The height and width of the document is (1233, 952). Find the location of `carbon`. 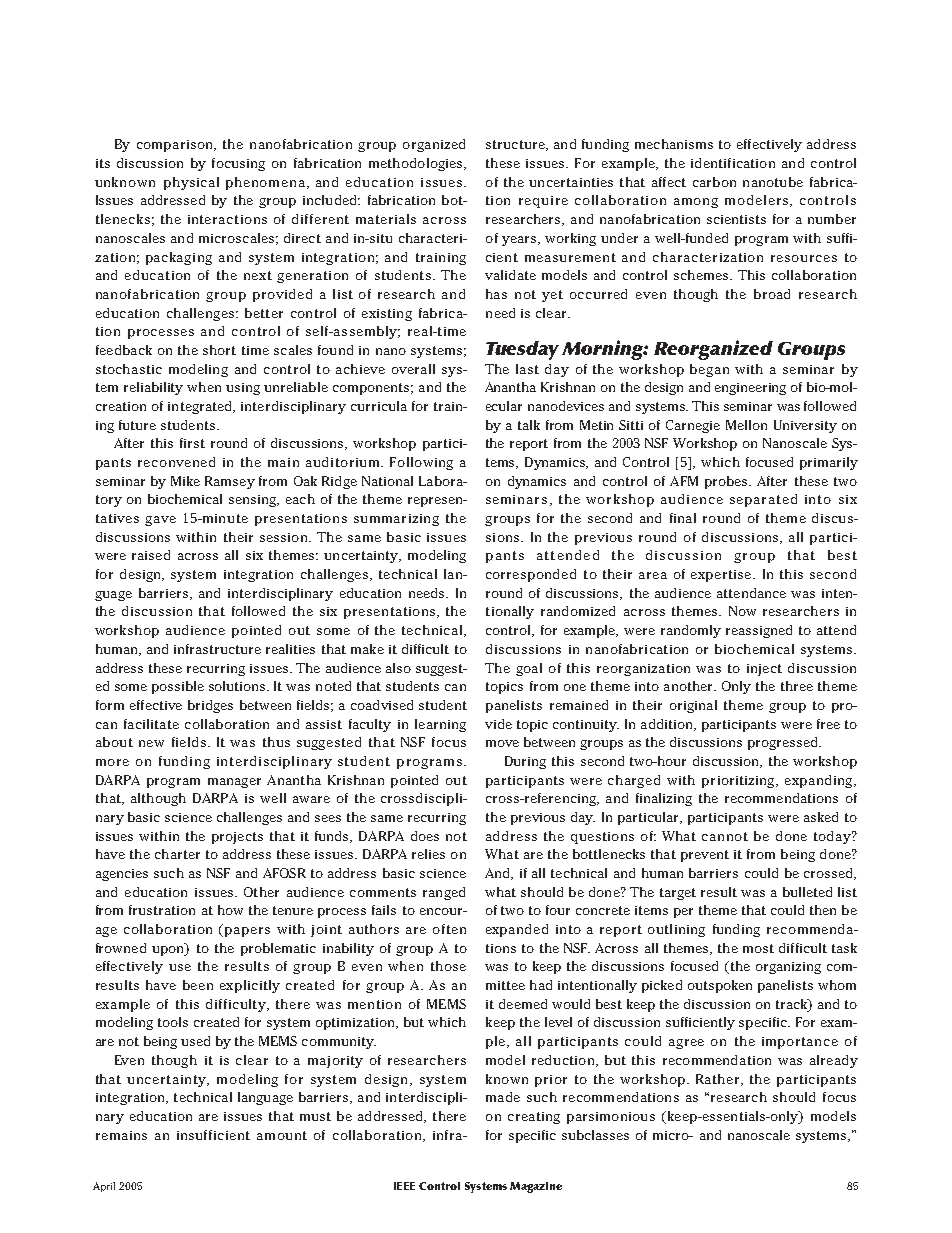

carbon is located at coordinates (714, 182).
